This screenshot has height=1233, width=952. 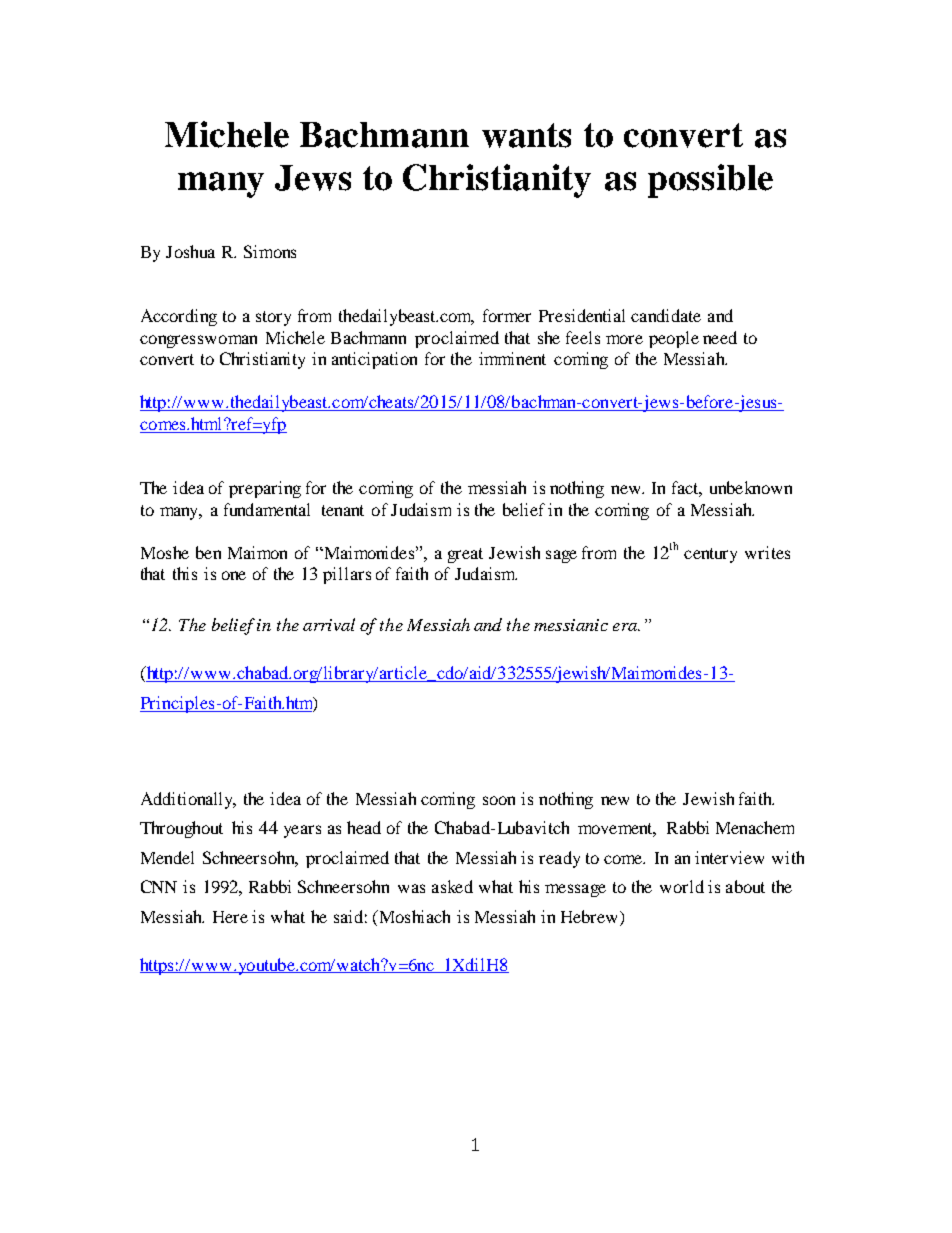 What do you see at coordinates (270, 251) in the screenshot?
I see `Simons` at bounding box center [270, 251].
